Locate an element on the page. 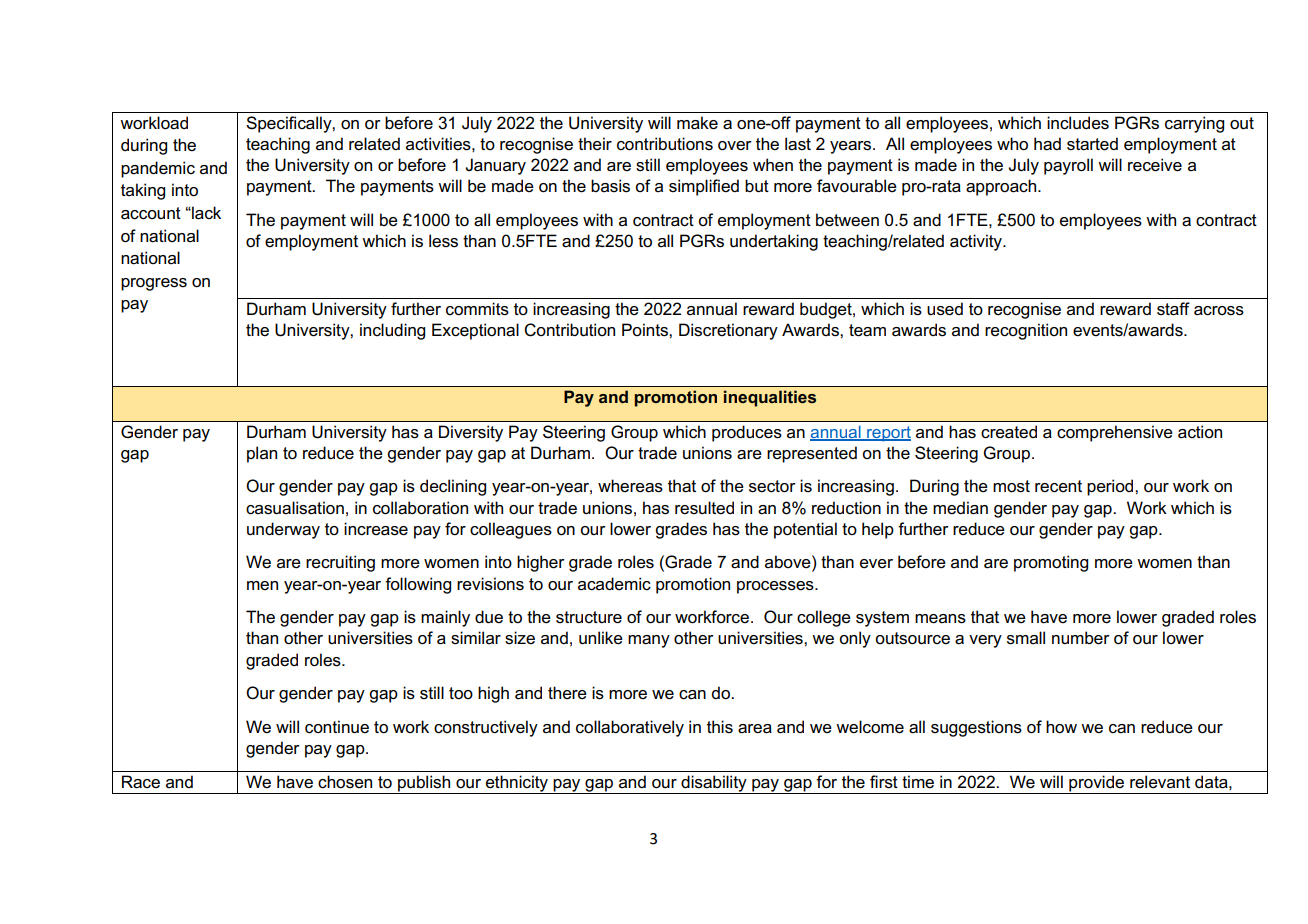  disability is located at coordinates (714, 784).
